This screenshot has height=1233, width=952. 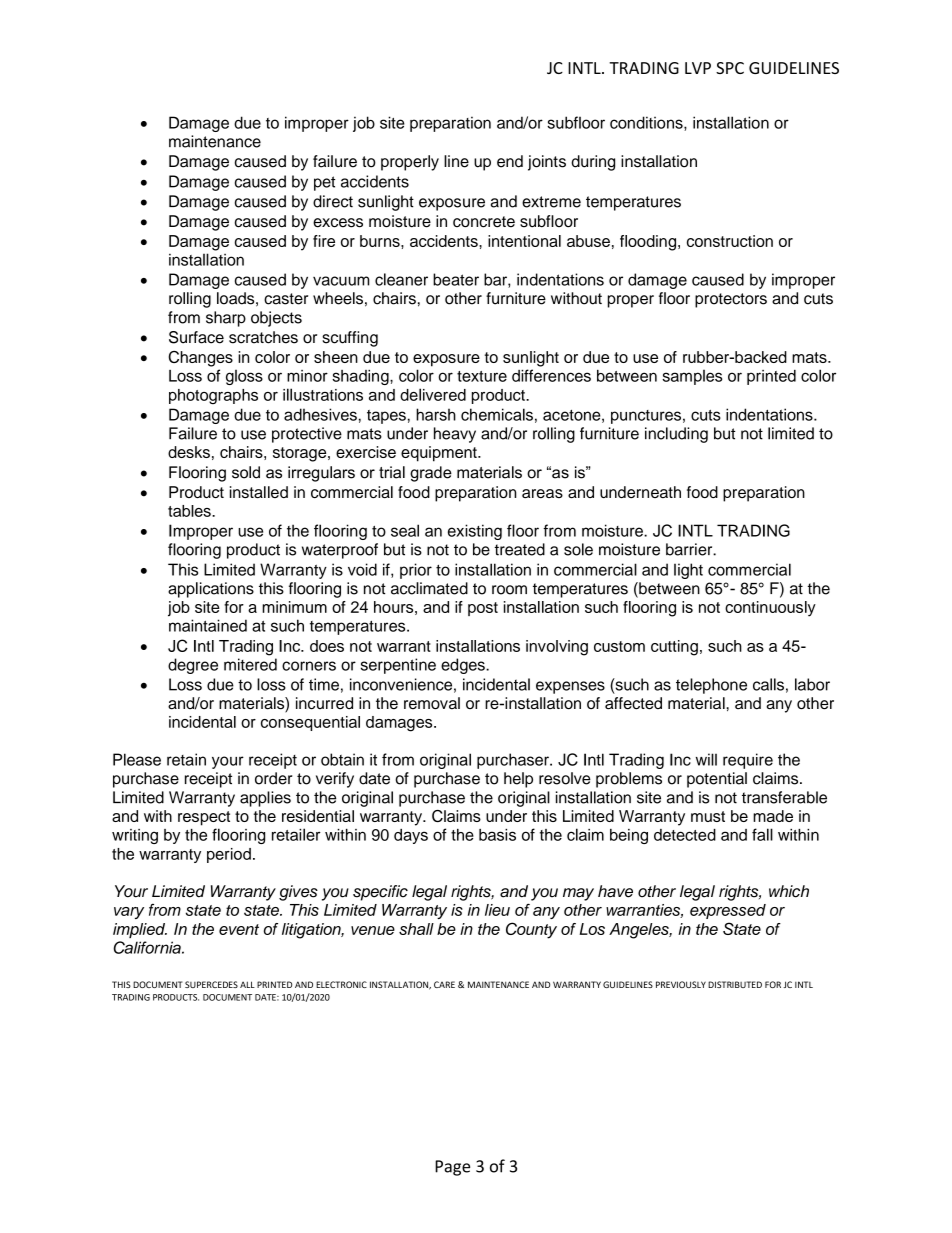 I want to click on expressed, so click(x=728, y=911).
